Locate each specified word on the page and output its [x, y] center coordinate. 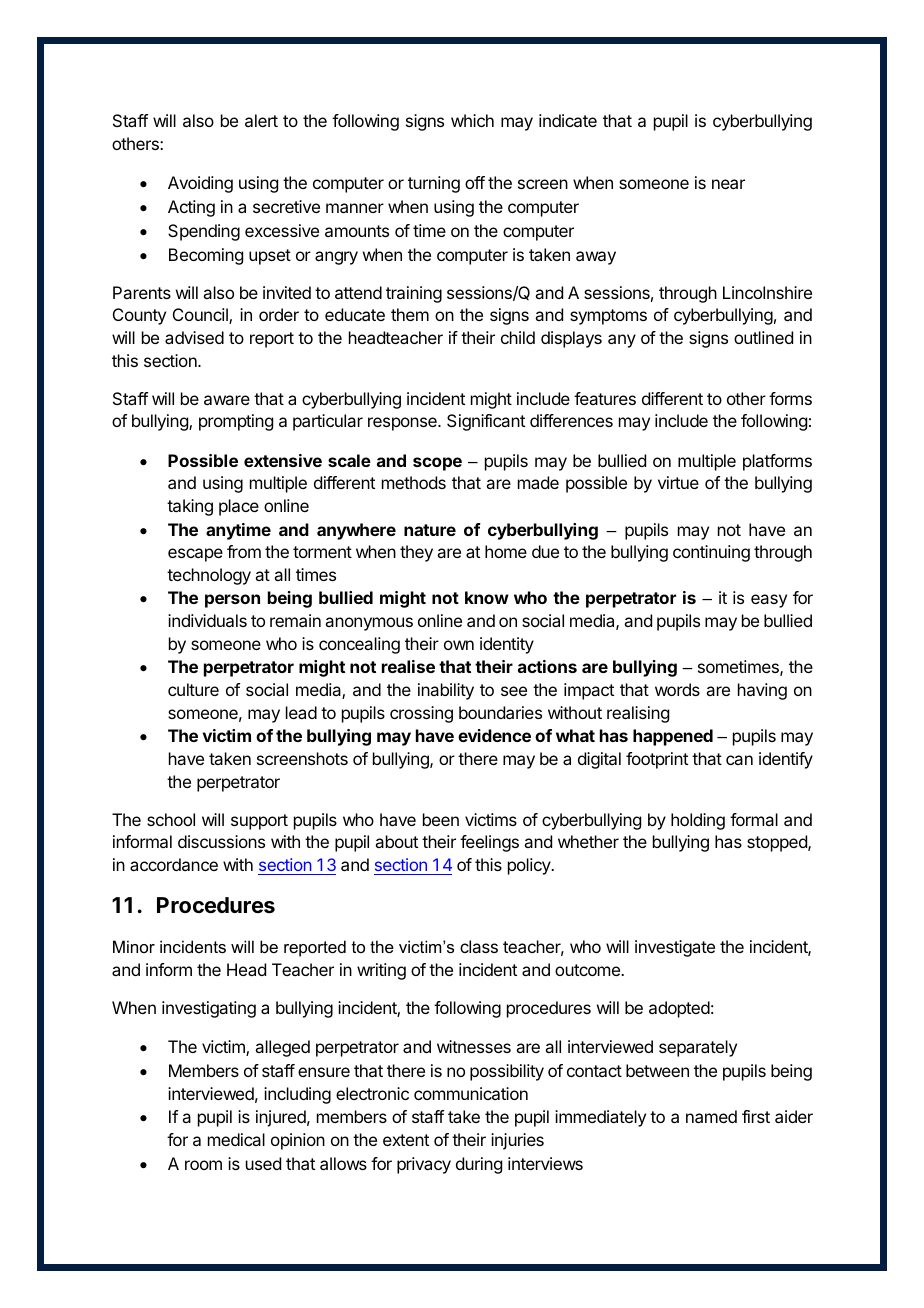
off [475, 182]
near [728, 184]
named [711, 1116]
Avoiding [200, 184]
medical [236, 1139]
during [479, 1165]
